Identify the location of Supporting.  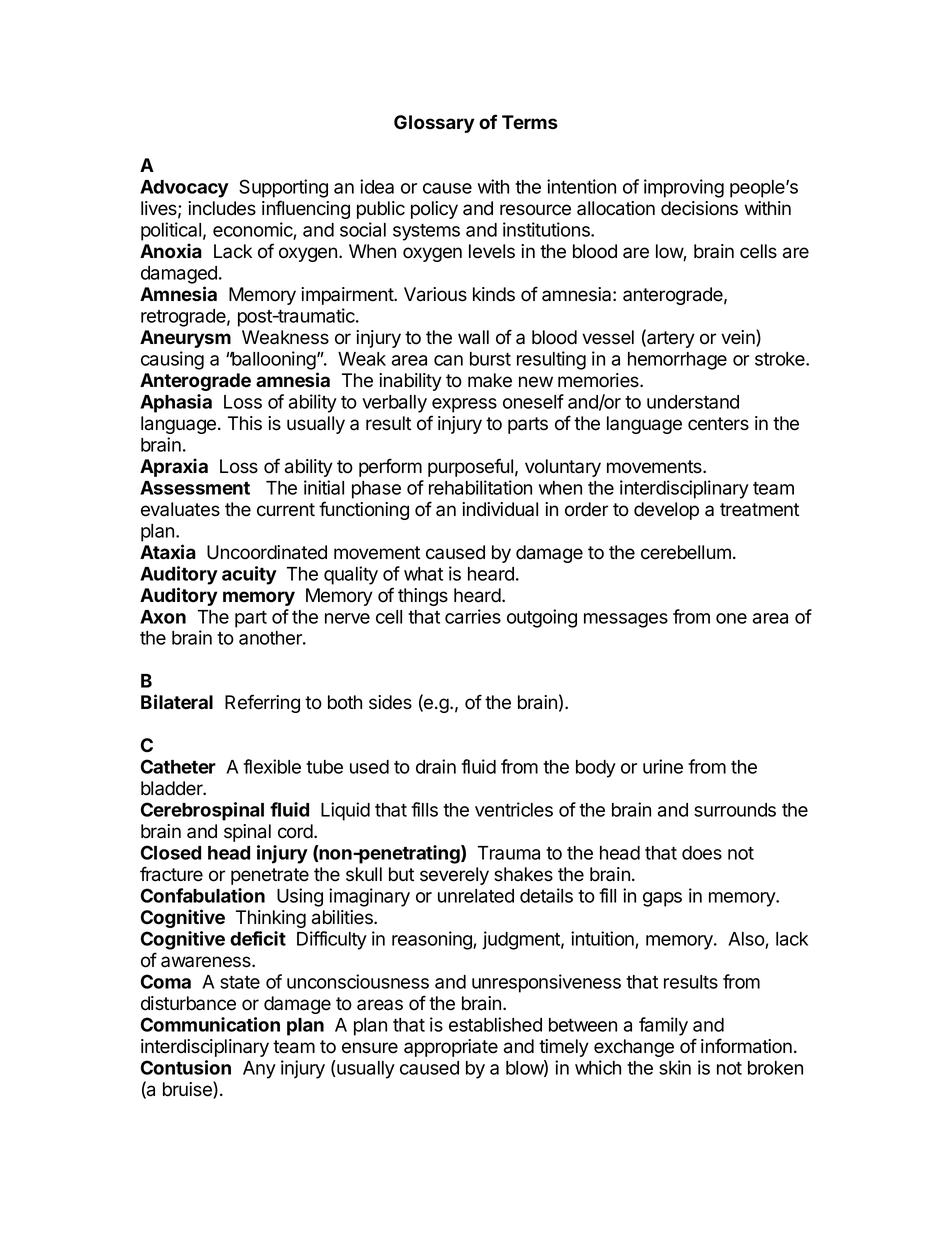
(283, 188).
